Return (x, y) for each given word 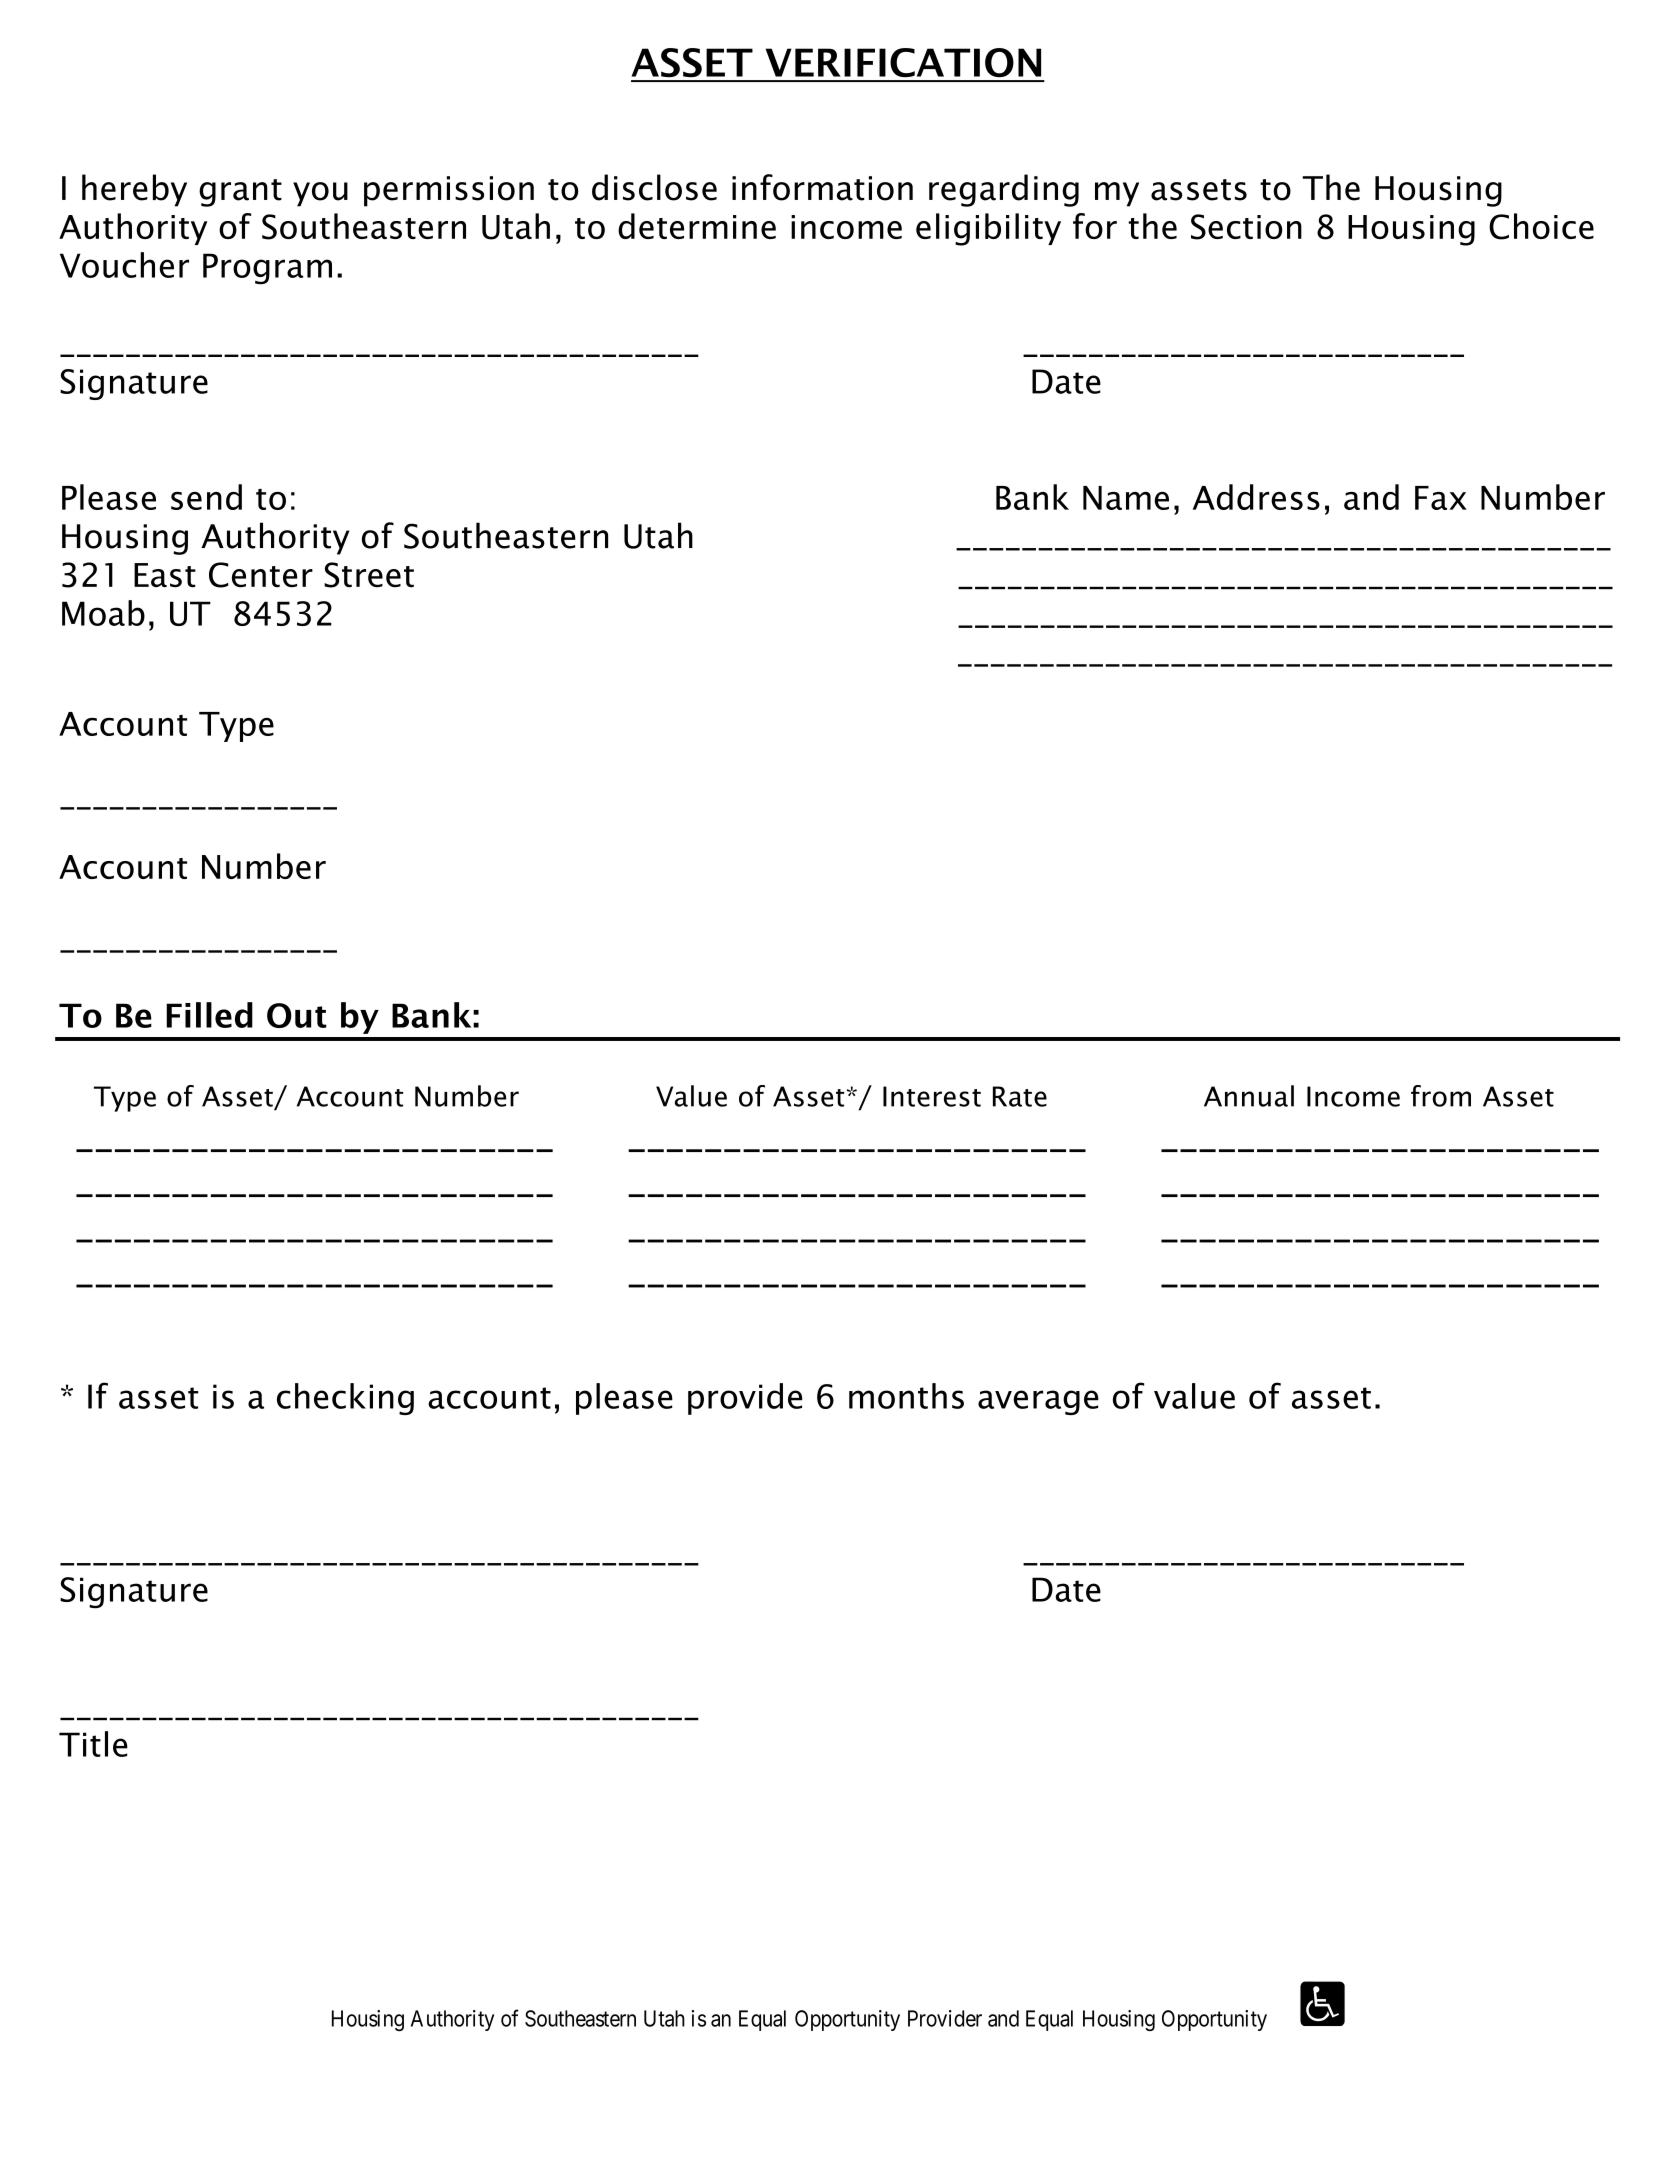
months (906, 1396)
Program (267, 269)
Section (1246, 227)
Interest (932, 1096)
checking (345, 1399)
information (822, 187)
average (1038, 1402)
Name (1126, 498)
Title (93, 1744)
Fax (1441, 498)
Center (261, 575)
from (1441, 1096)
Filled (209, 1015)
